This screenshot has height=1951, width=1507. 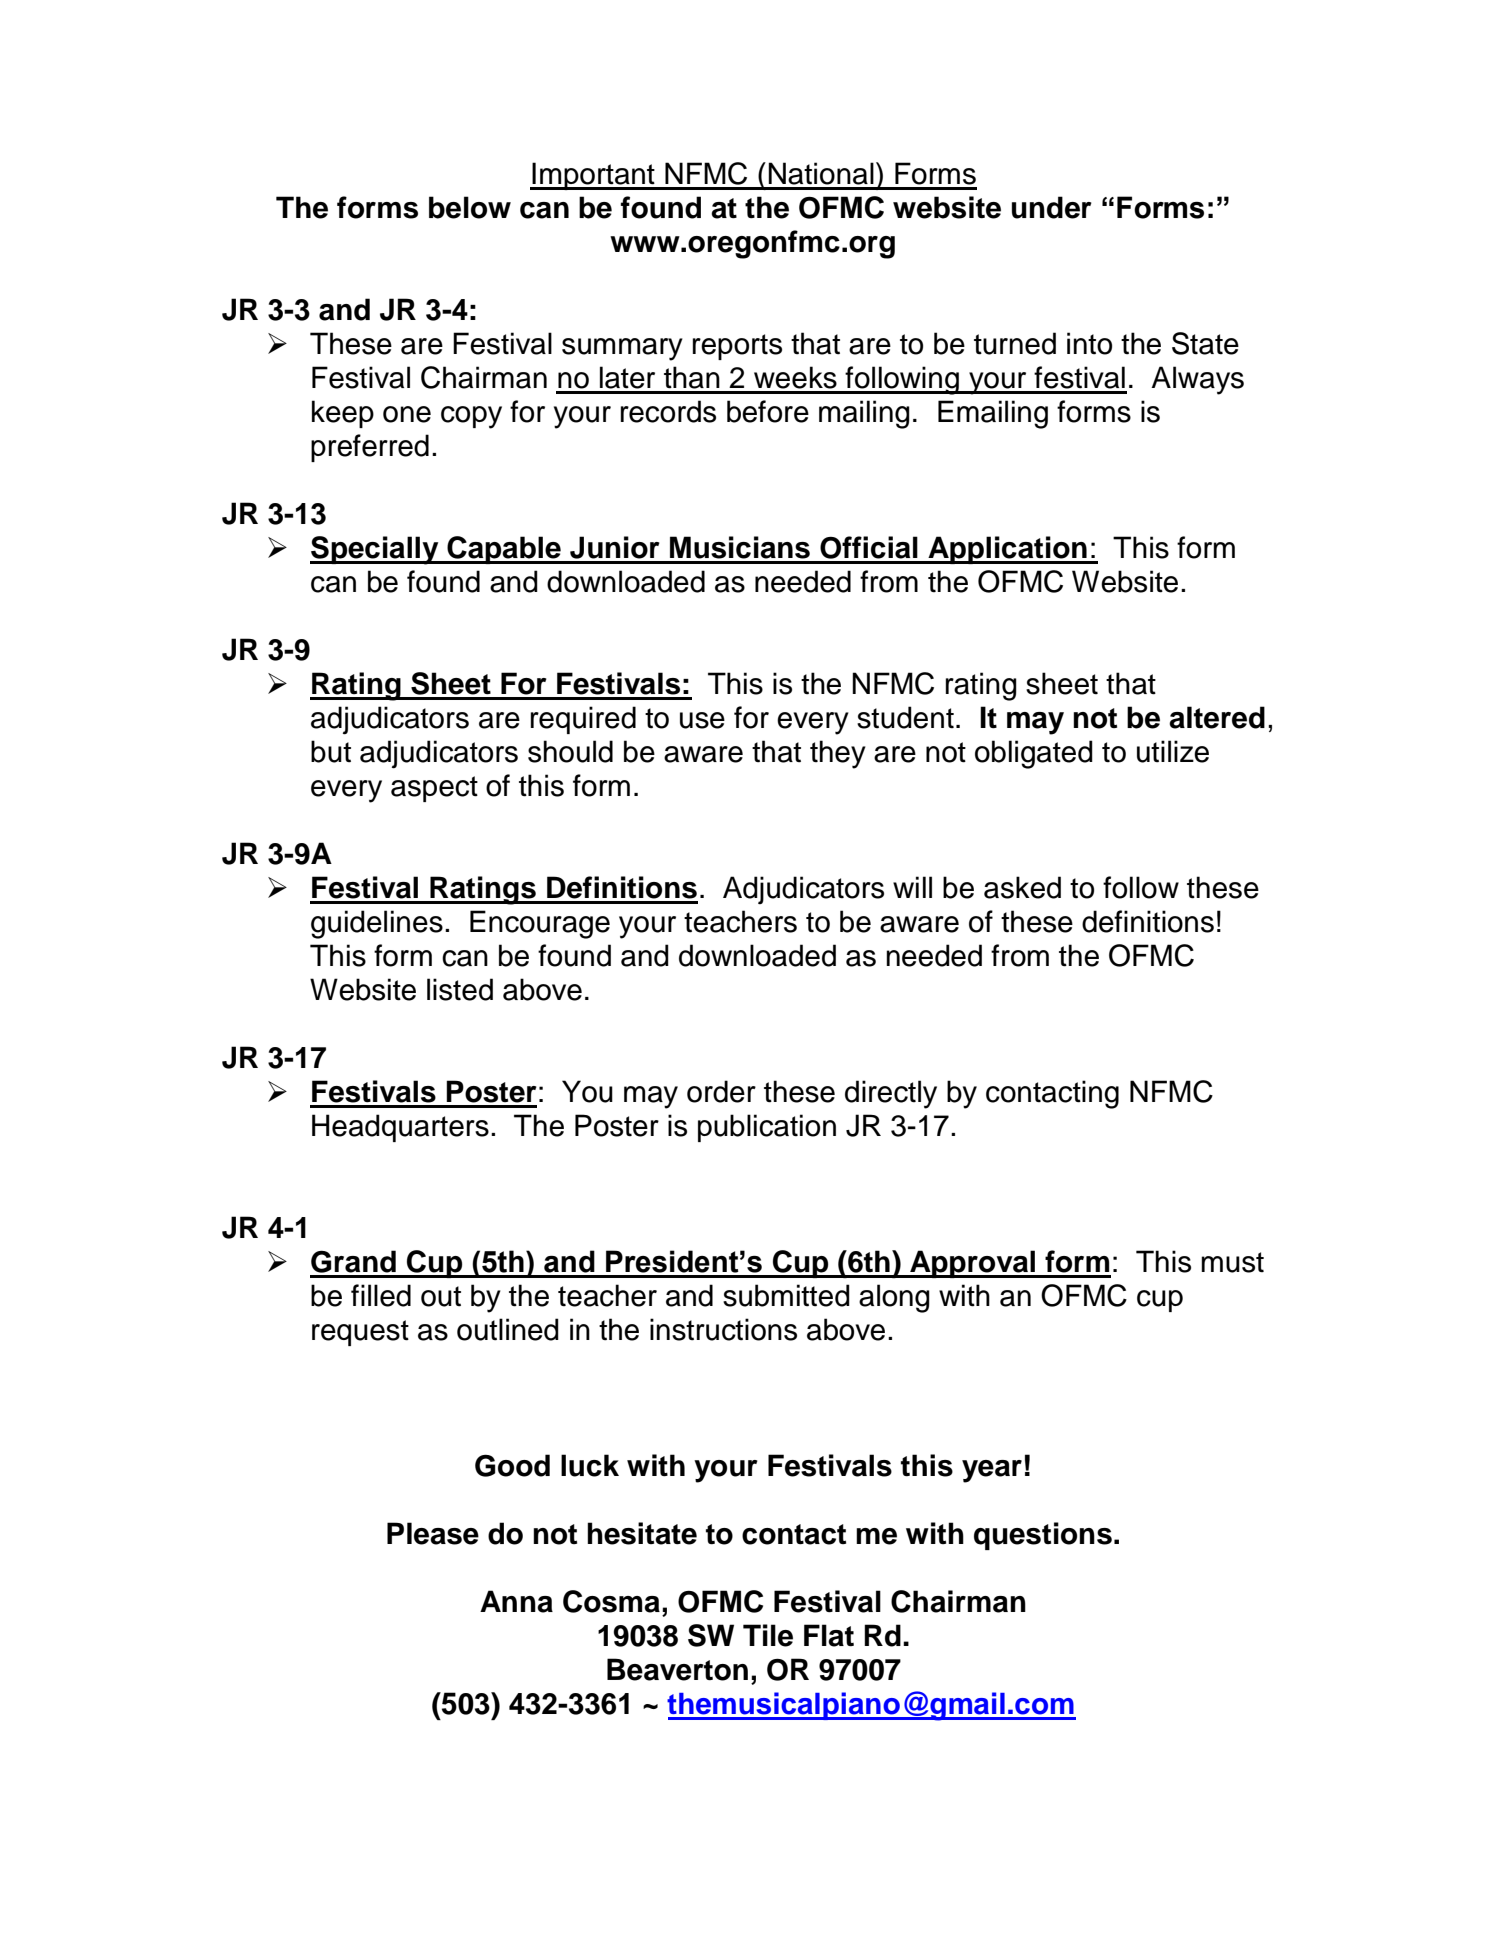 I want to click on will, so click(x=912, y=887).
